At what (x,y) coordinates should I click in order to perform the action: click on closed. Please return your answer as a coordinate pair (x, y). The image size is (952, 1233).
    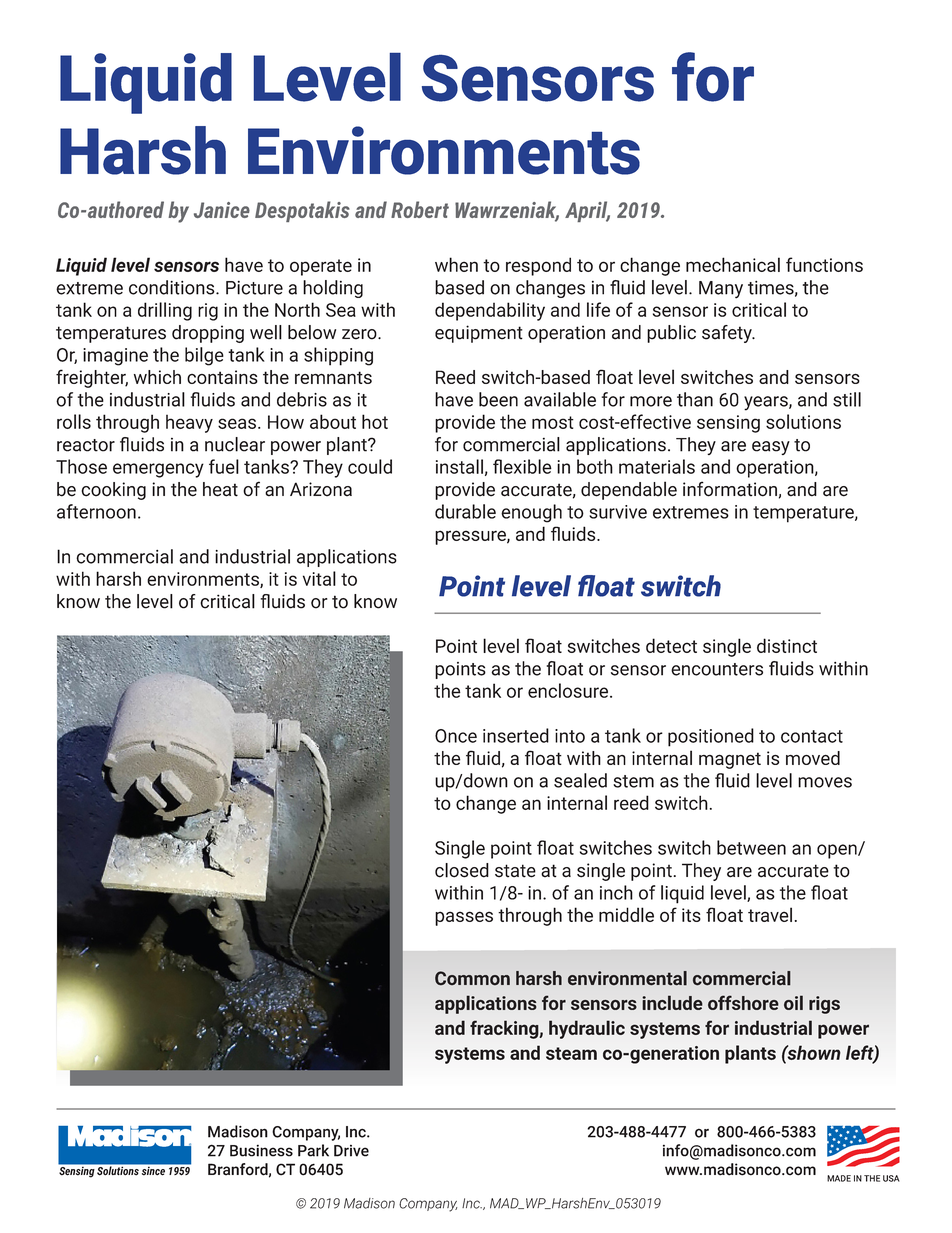
    Looking at the image, I should click on (462, 870).
